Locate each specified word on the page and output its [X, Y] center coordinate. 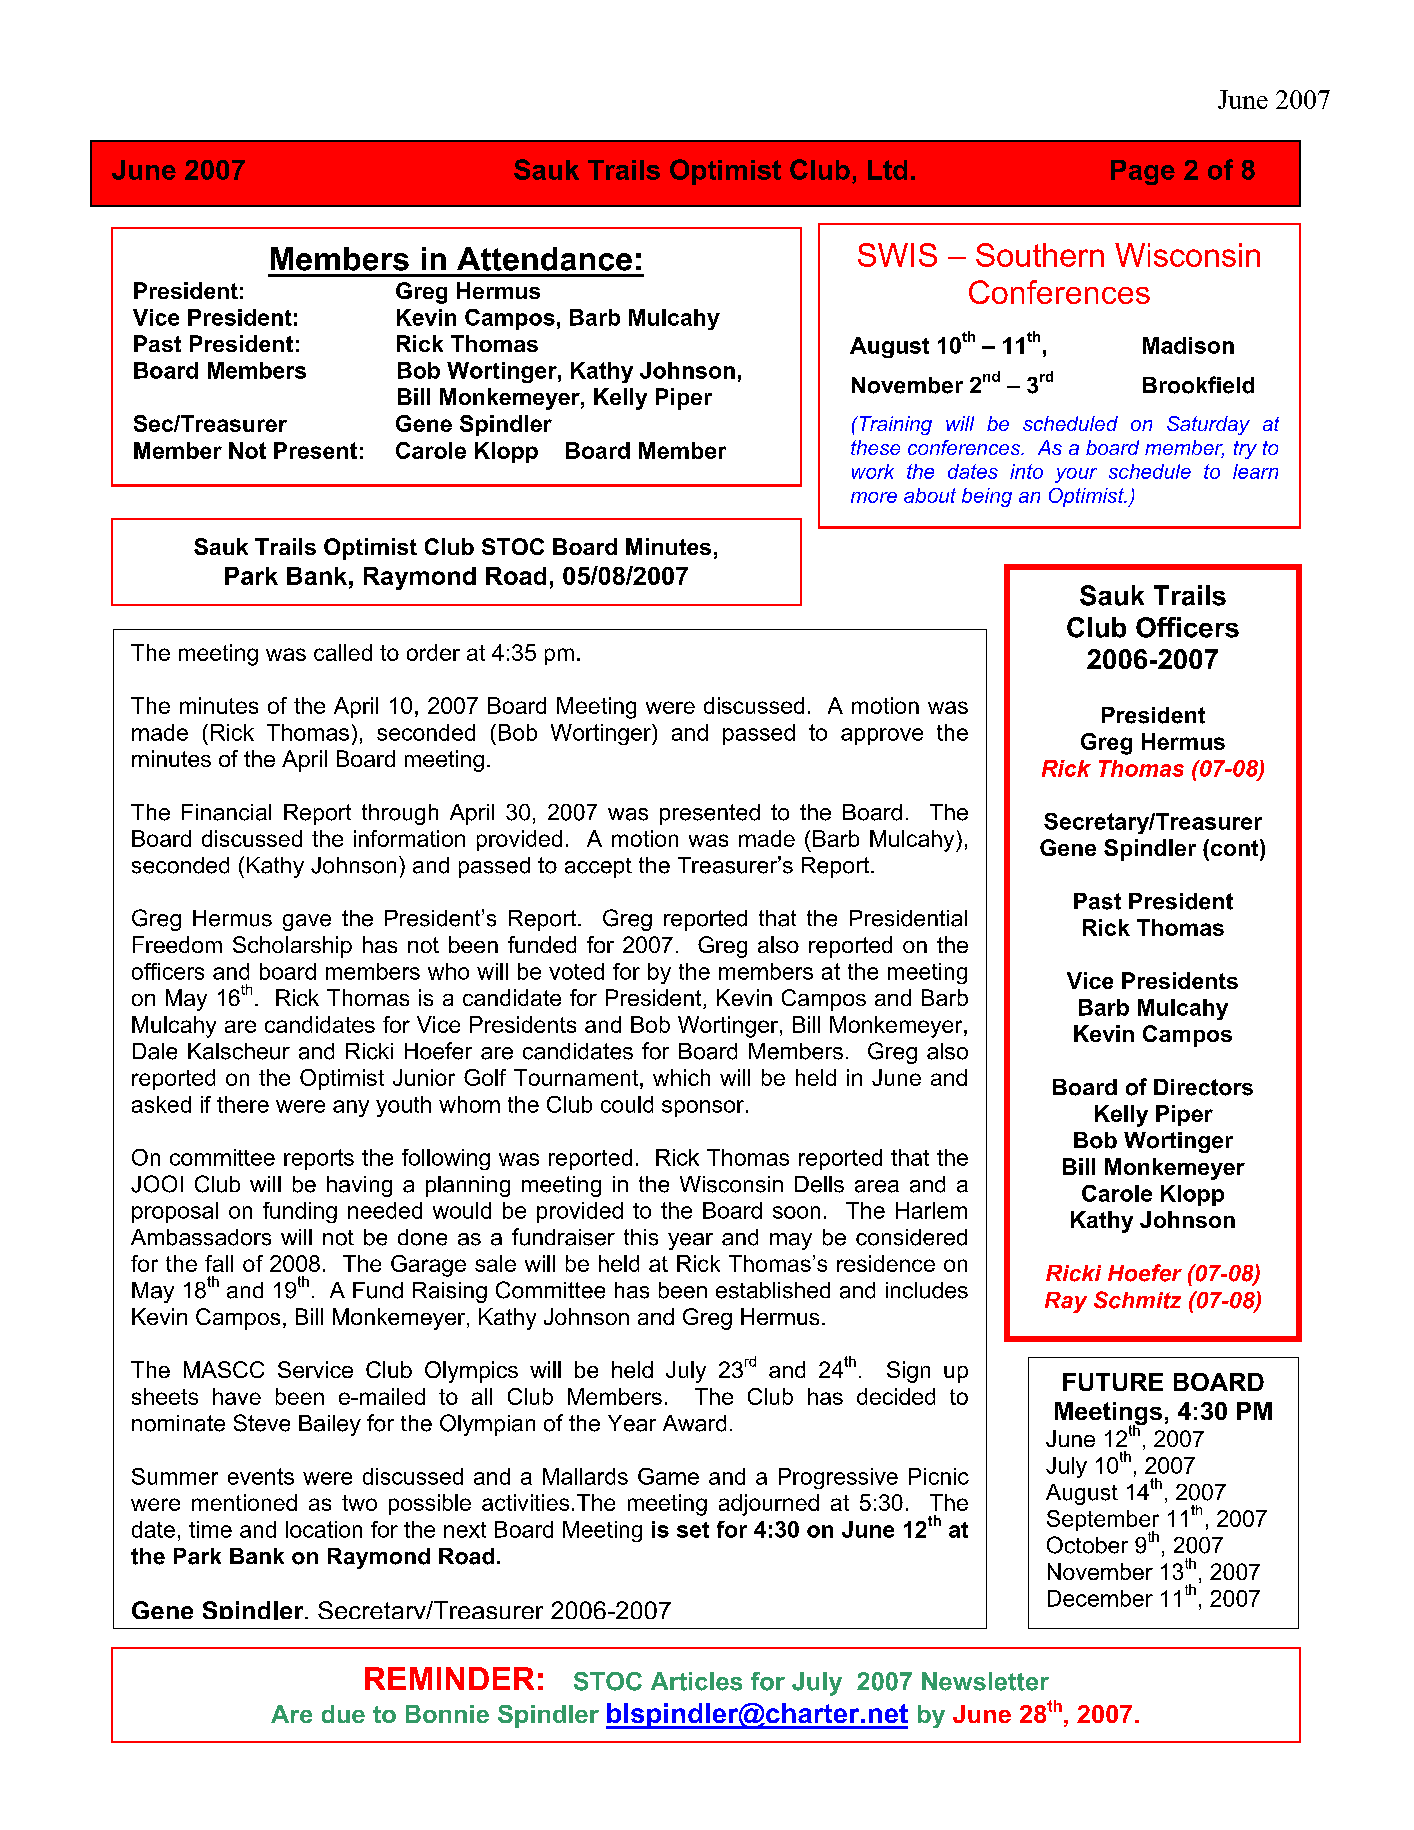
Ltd [887, 170]
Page [1143, 172]
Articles [696, 1681]
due [343, 1714]
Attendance [544, 259]
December [1100, 1598]
